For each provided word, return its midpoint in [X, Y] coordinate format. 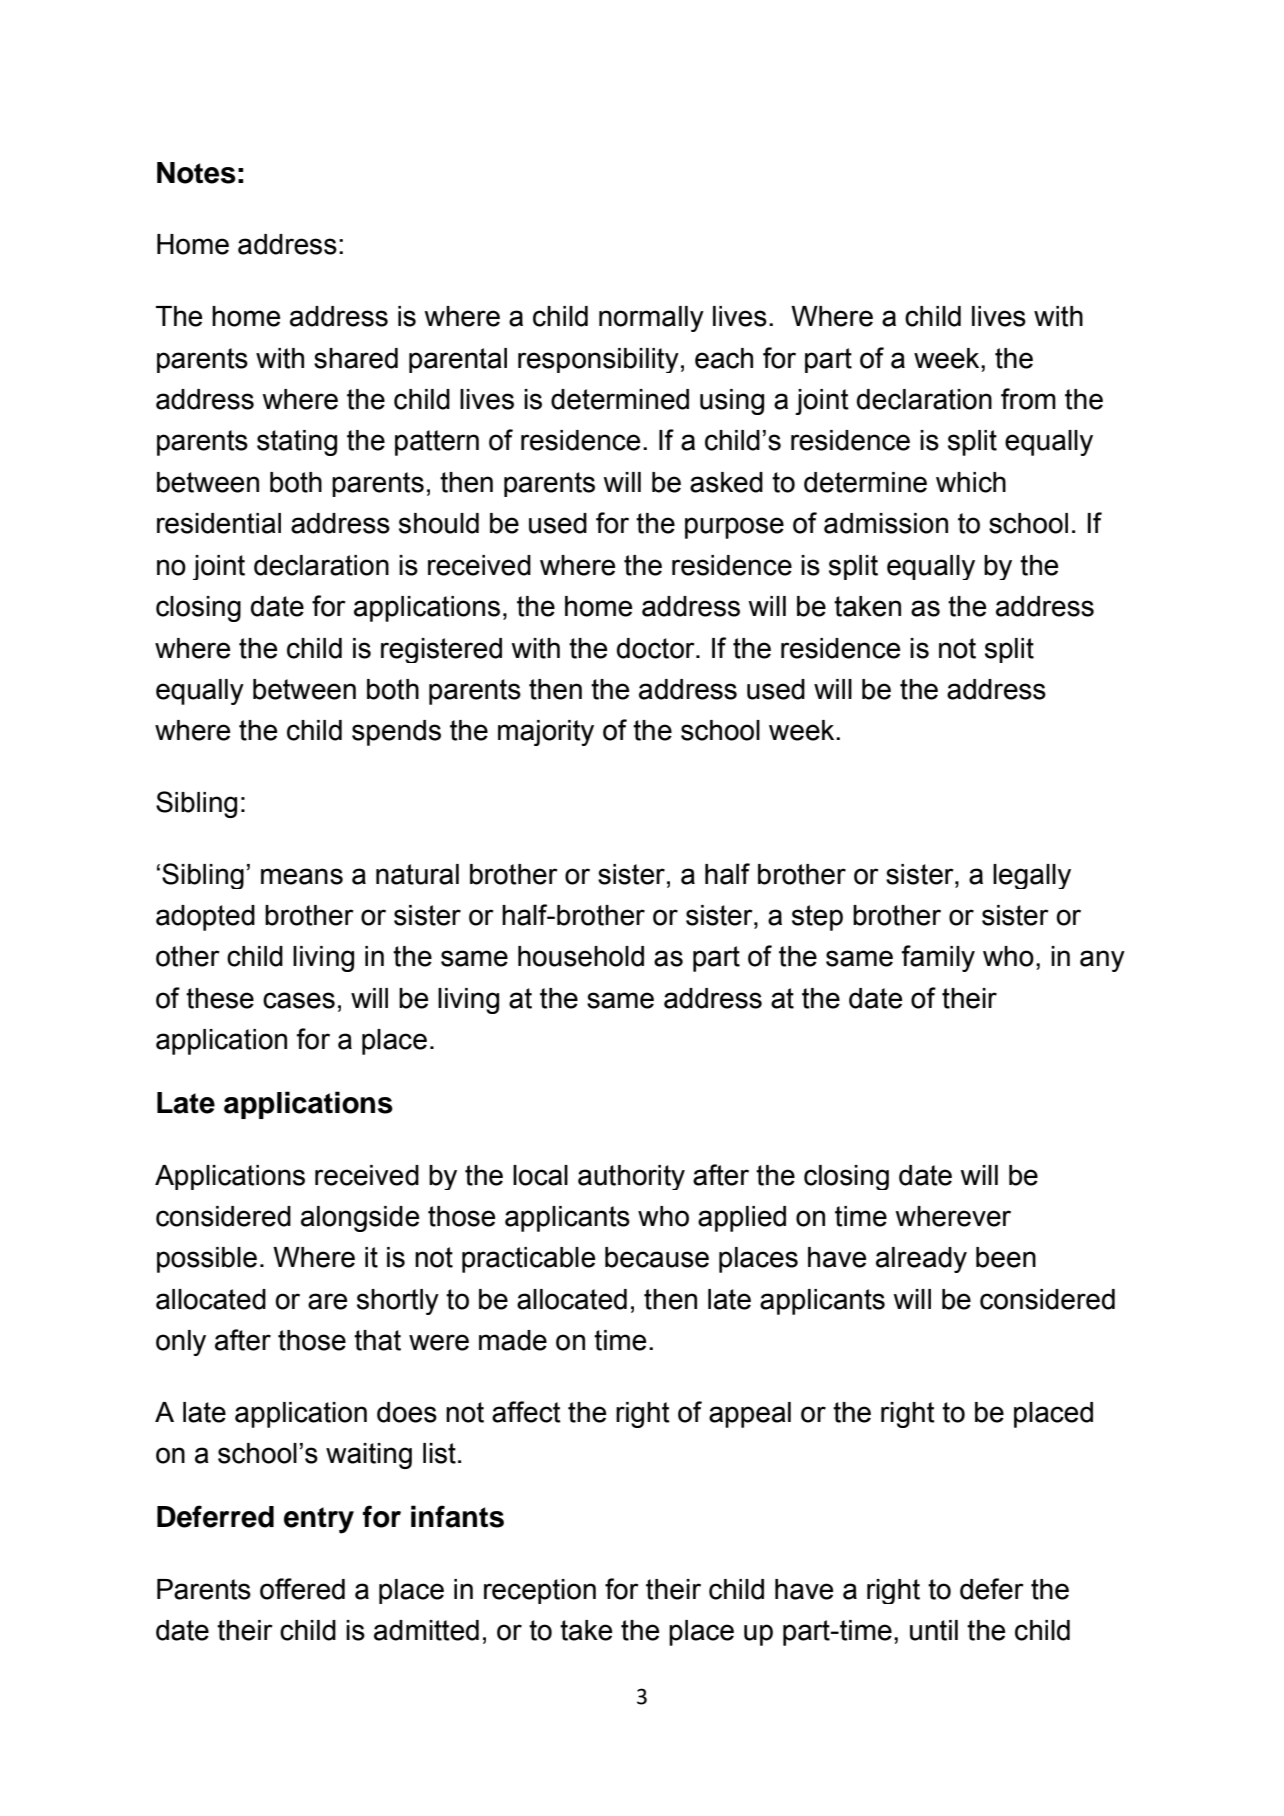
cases [299, 1000]
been [1006, 1257]
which [971, 482]
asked [726, 482]
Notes [196, 173]
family [938, 958]
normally [651, 319]
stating [297, 443]
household [581, 956]
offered [302, 1589]
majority [546, 733]
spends [396, 733]
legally [1032, 876]
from [1028, 399]
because [657, 1257]
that [377, 1340]
